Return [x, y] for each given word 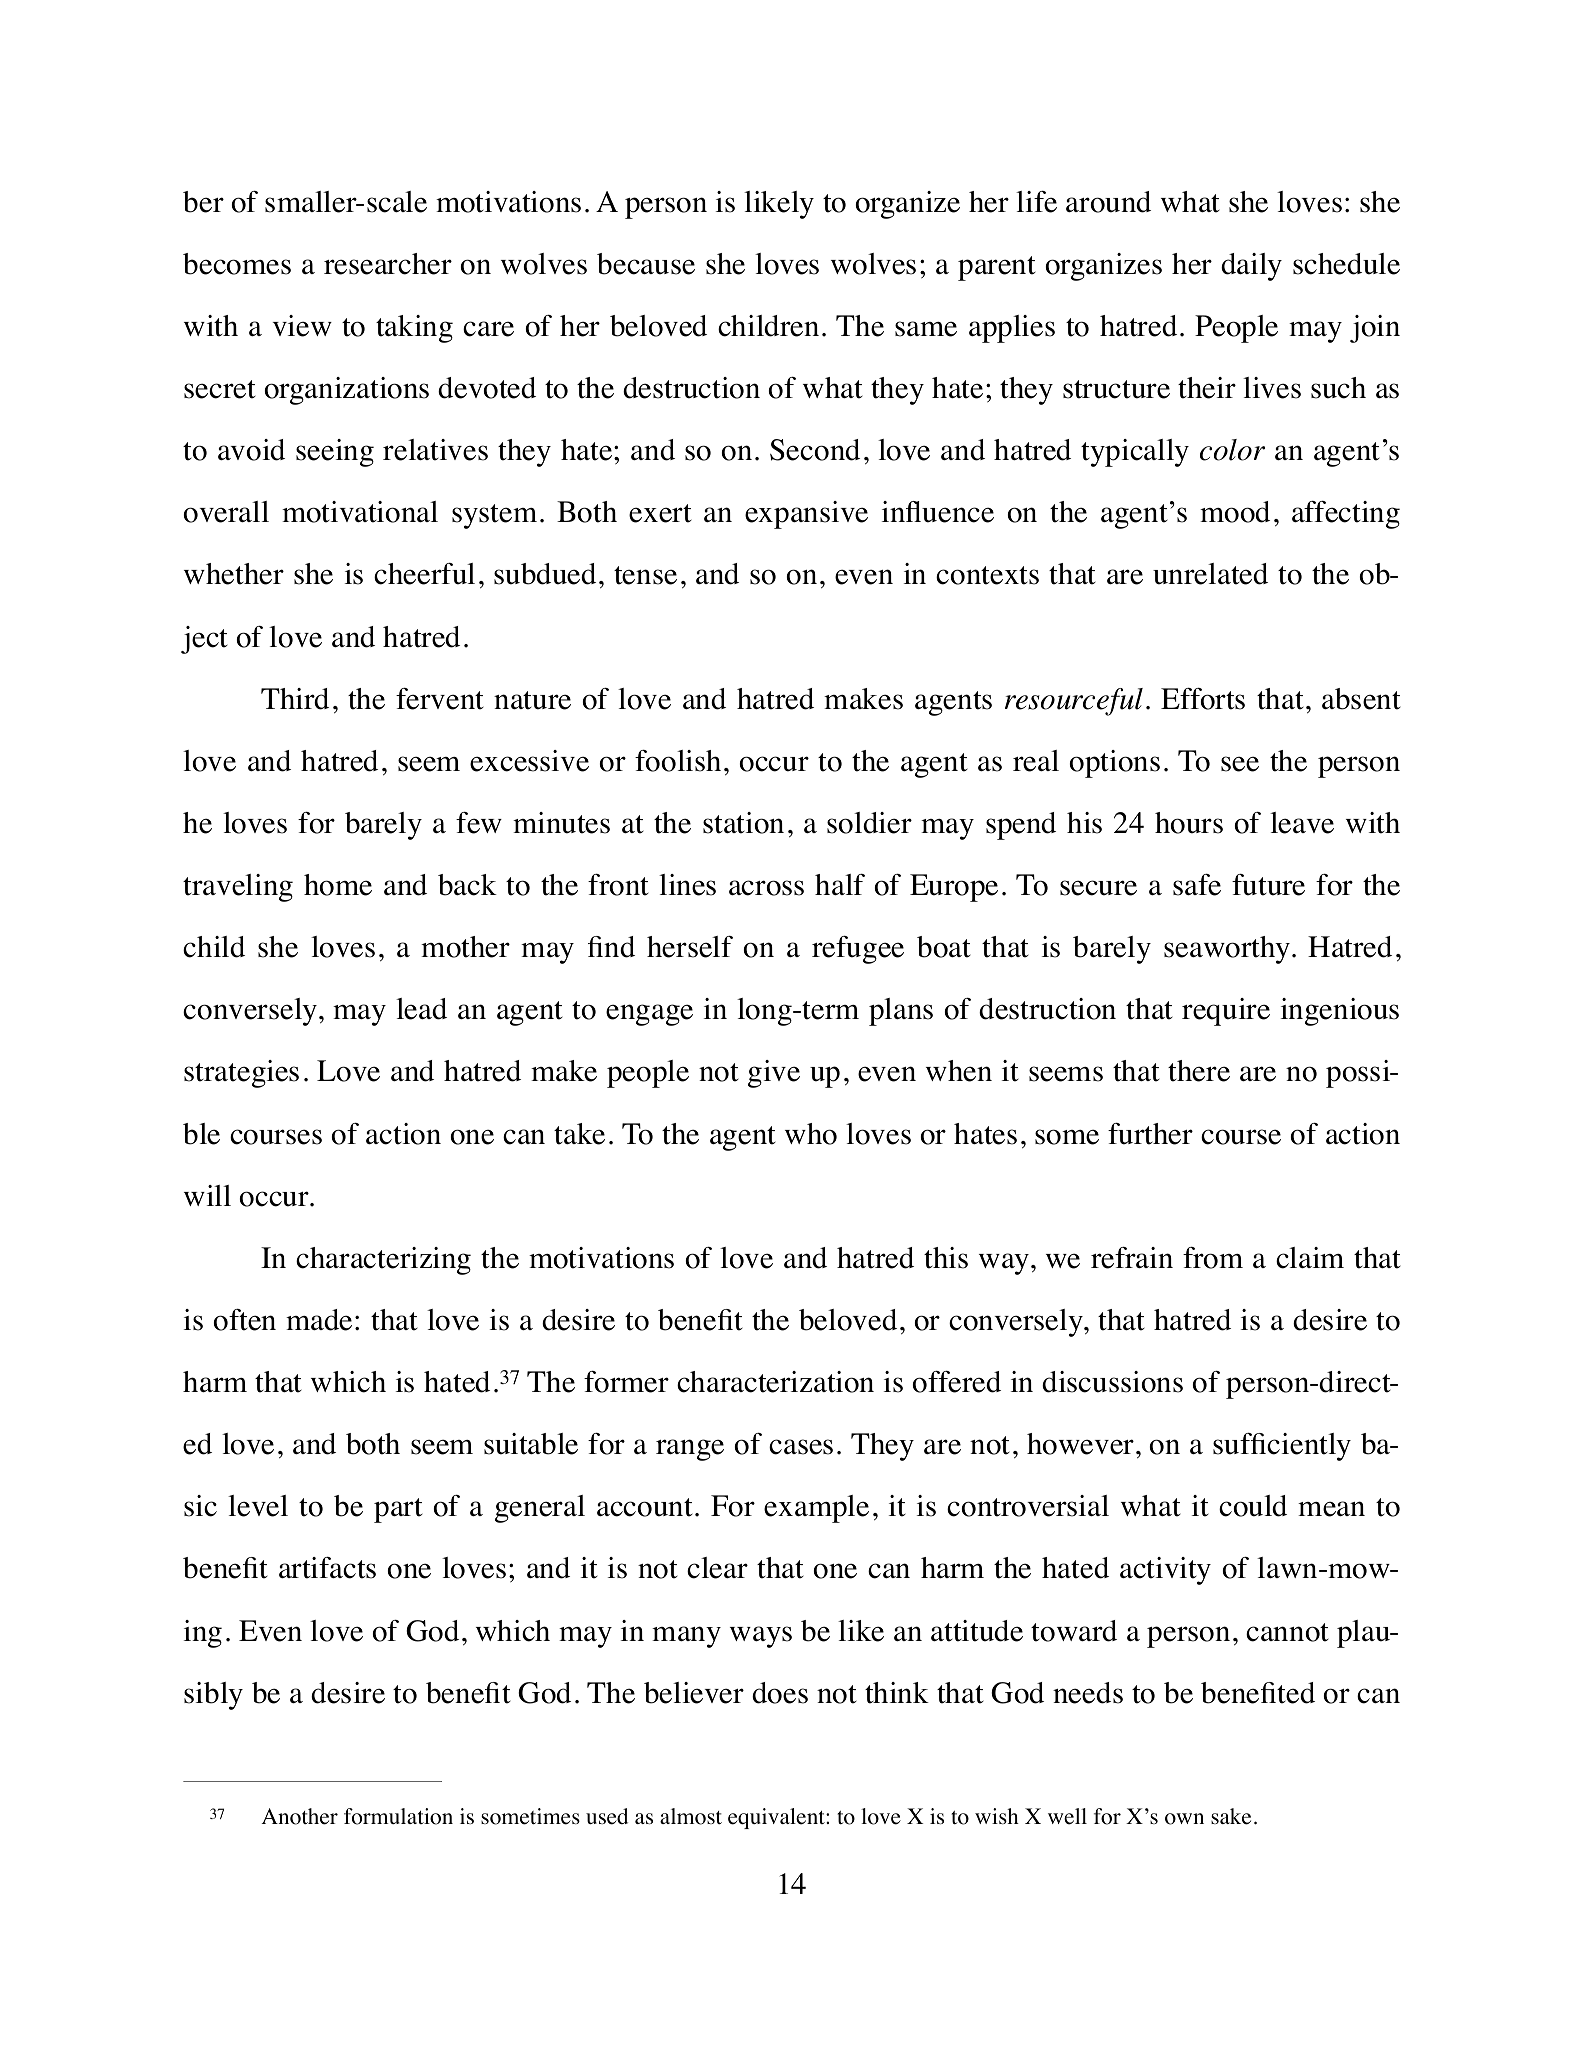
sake [1231, 1816]
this [946, 1258]
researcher [388, 264]
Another [299, 1816]
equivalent [777, 1818]
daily [1251, 267]
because [646, 264]
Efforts [1203, 699]
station [743, 823]
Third [295, 699]
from [1213, 1258]
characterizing [383, 1261]
